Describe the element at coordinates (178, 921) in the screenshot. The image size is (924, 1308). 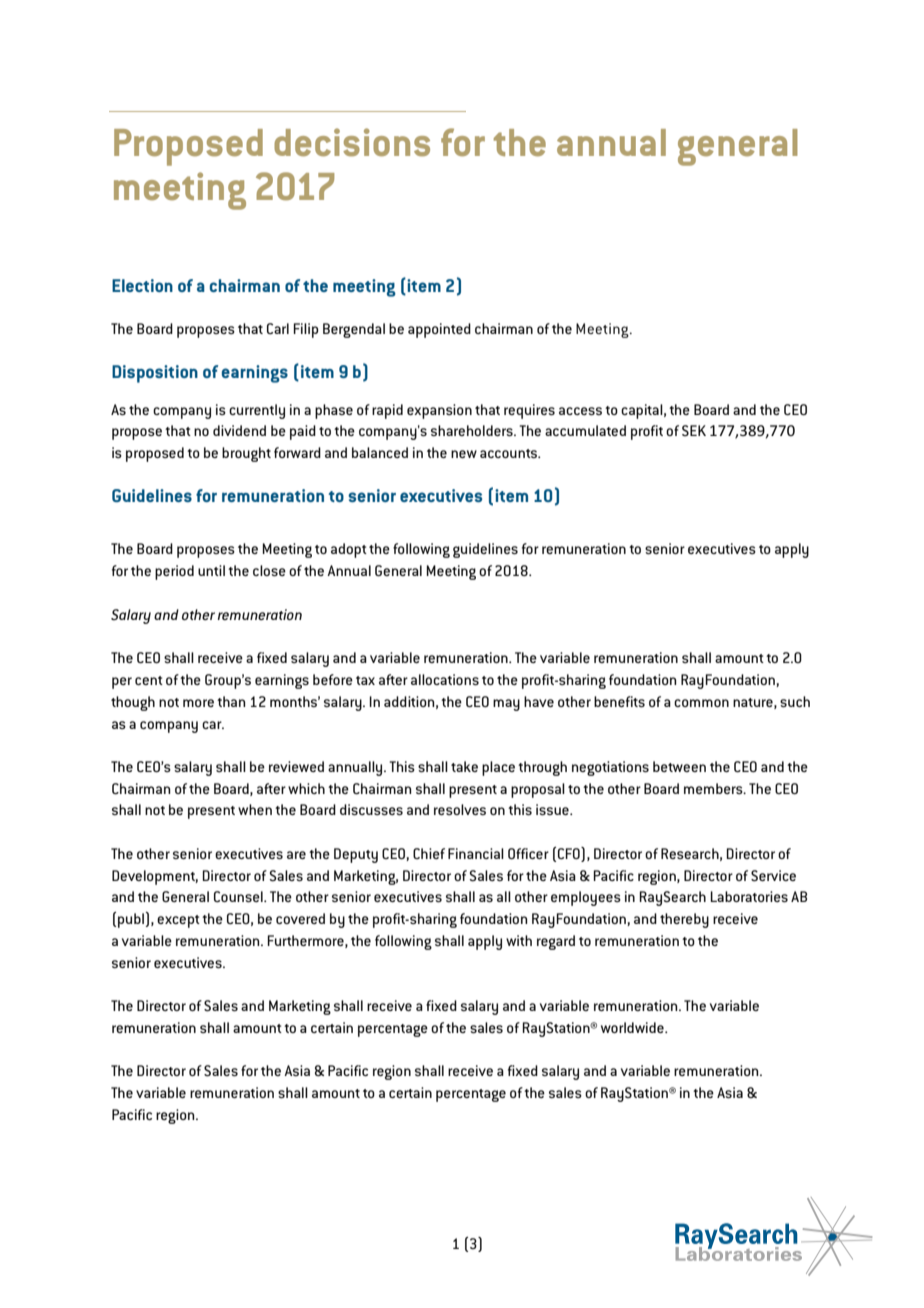
I see `except` at that location.
